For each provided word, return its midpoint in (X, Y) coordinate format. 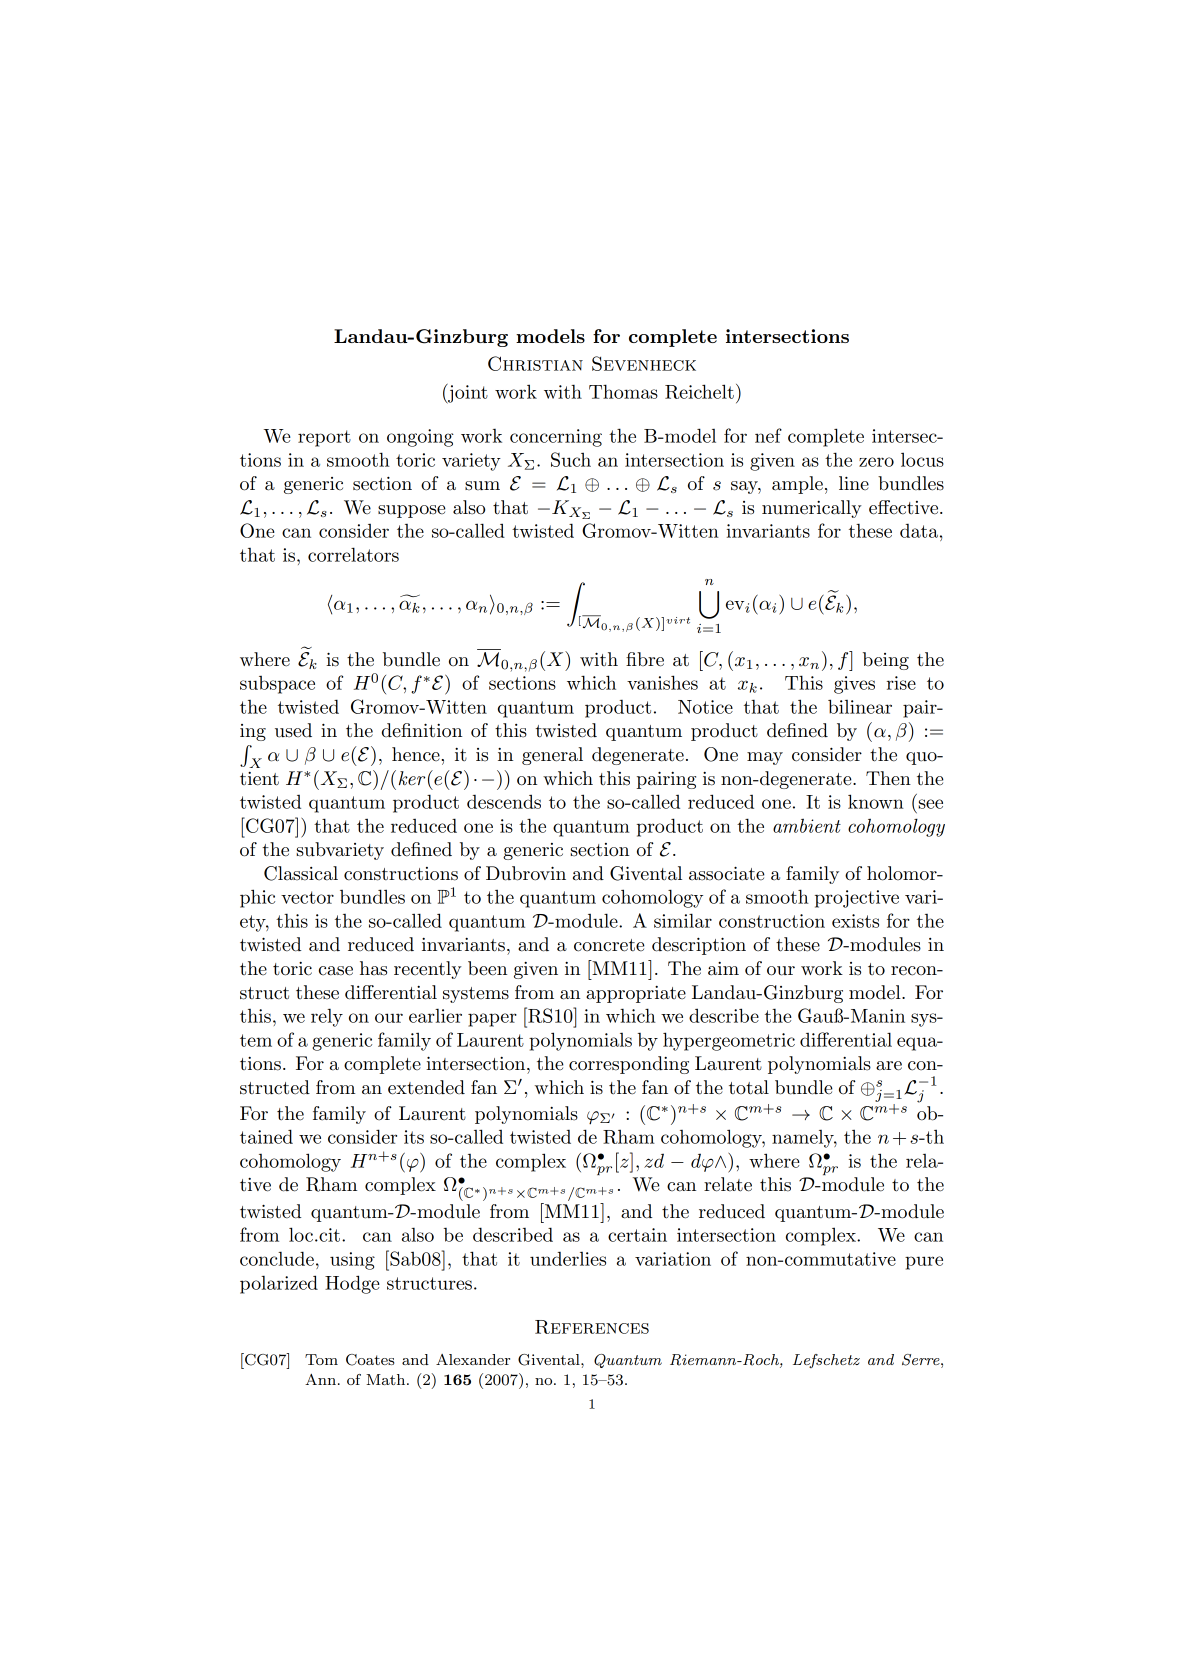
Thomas (623, 391)
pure (924, 1263)
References (592, 1327)
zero (876, 462)
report (324, 438)
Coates (370, 1360)
